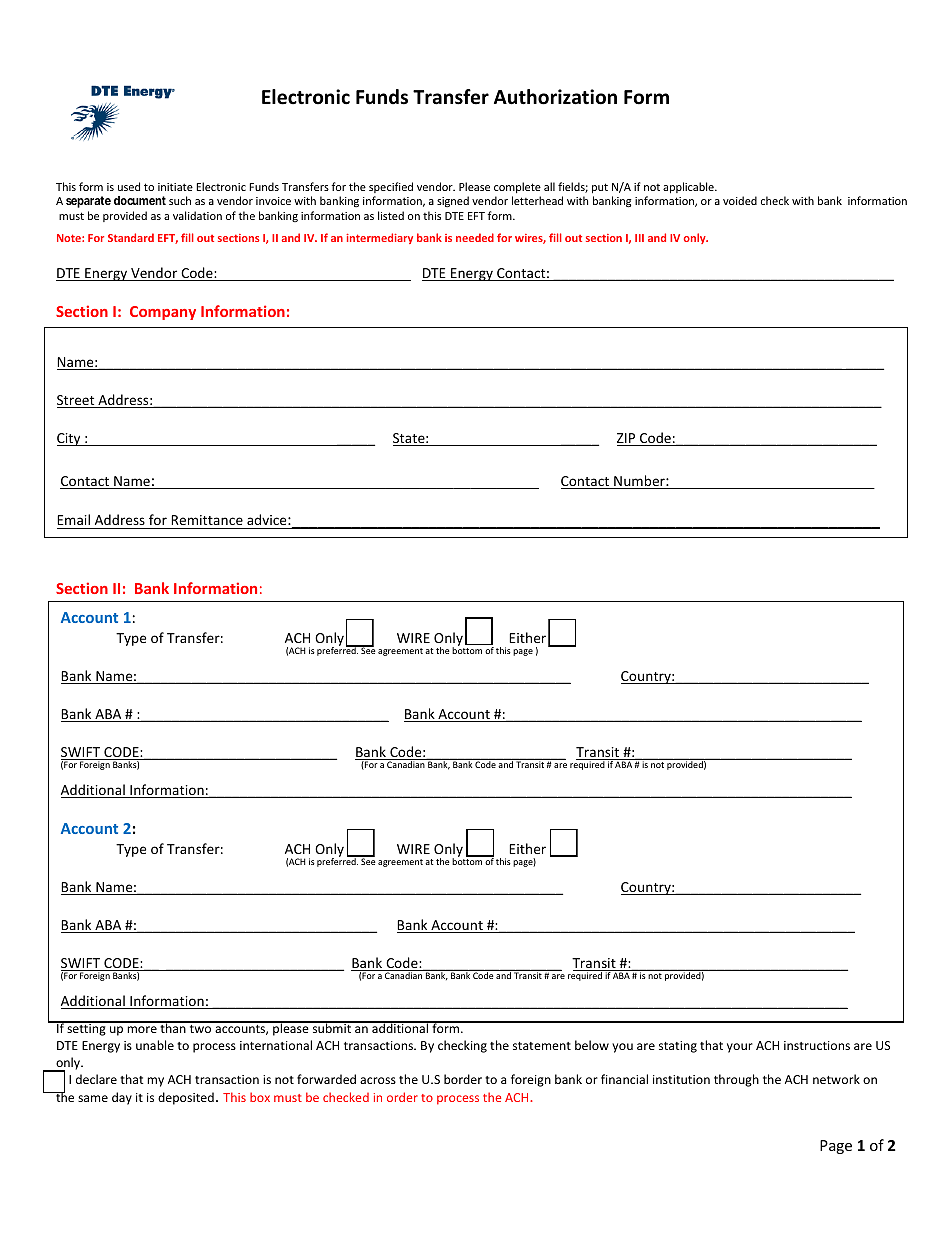  I want to click on submit, so click(332, 1027).
